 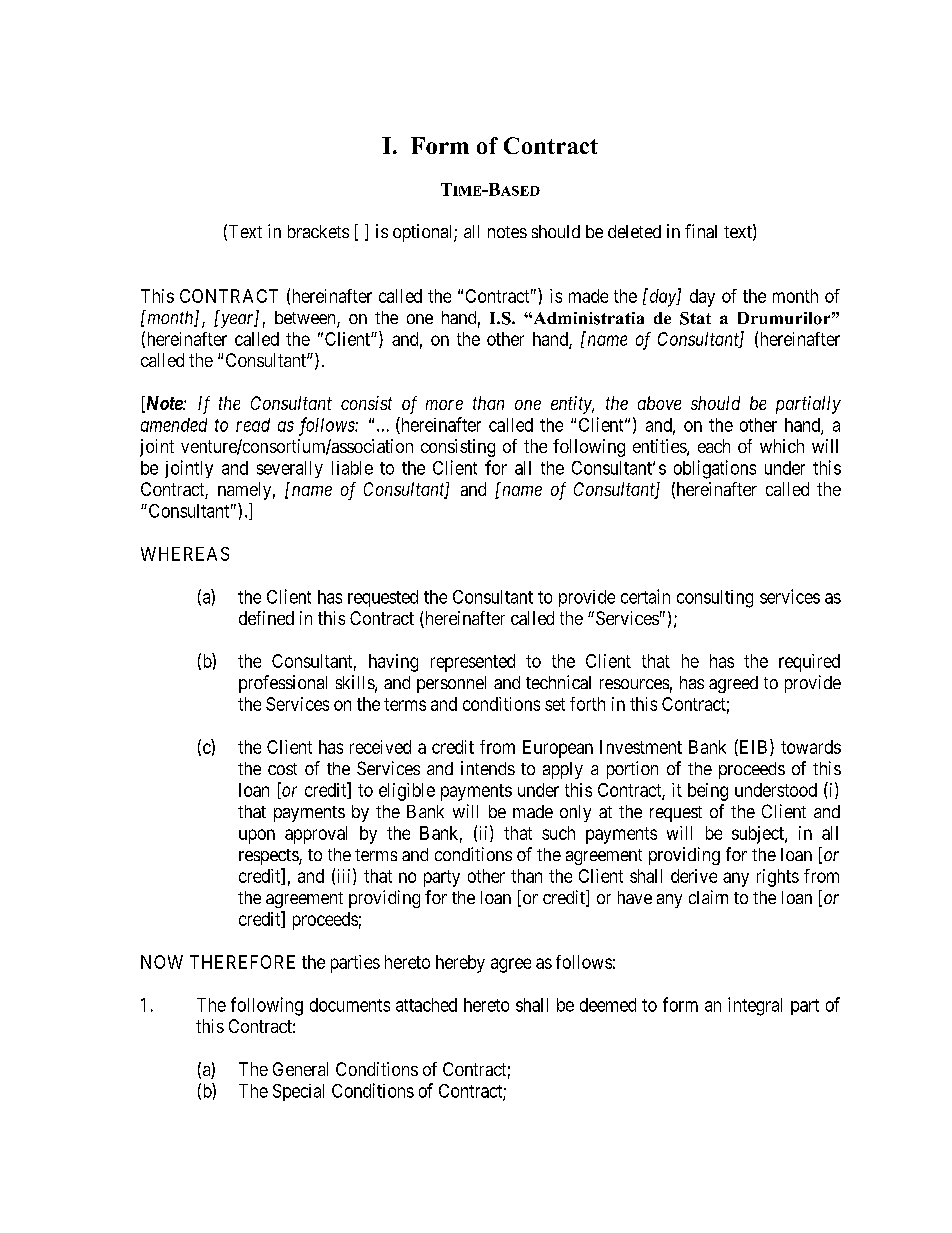 What do you see at coordinates (424, 233) in the screenshot?
I see `optional` at bounding box center [424, 233].
